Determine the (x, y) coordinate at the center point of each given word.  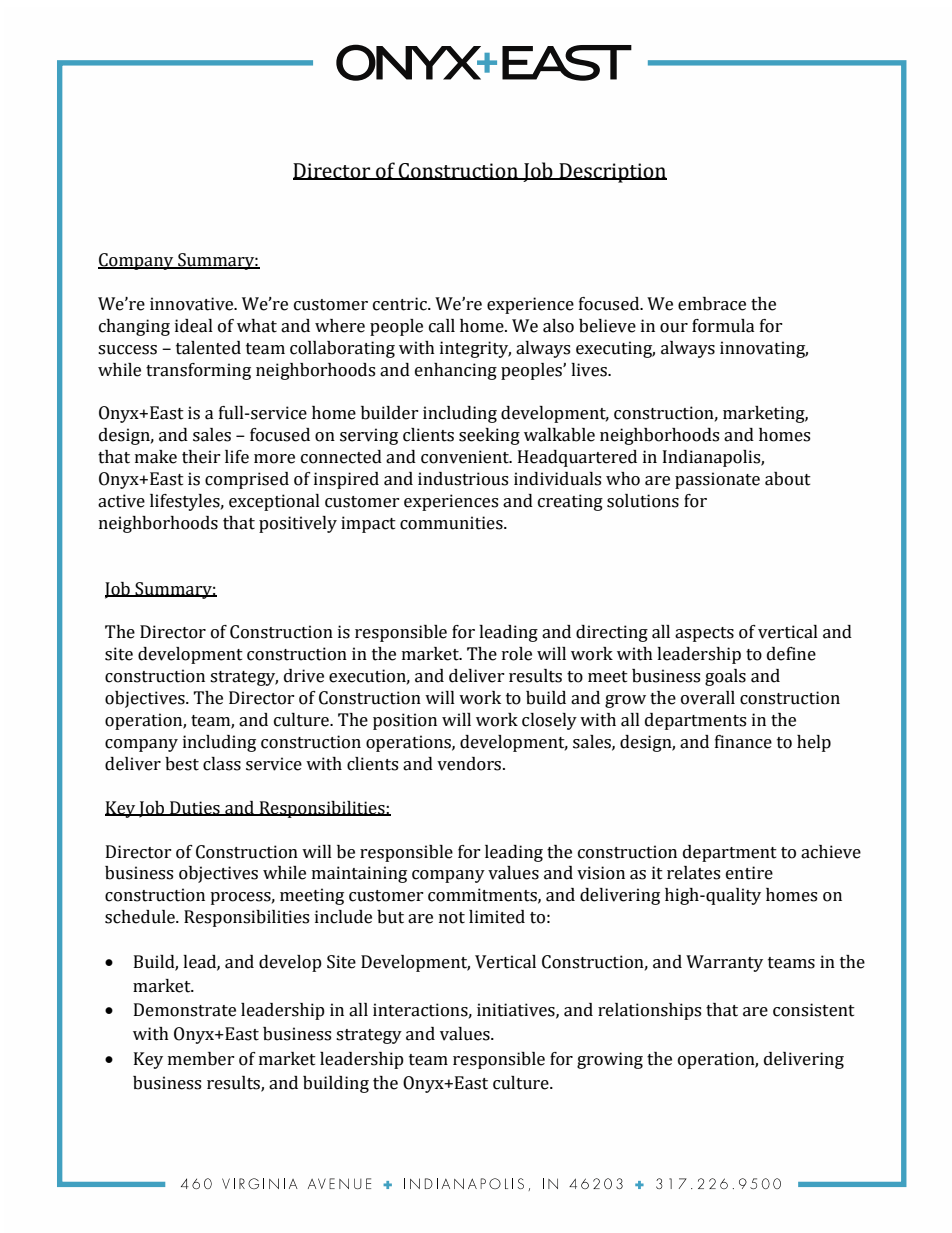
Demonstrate (185, 1010)
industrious (463, 479)
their (201, 457)
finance (743, 742)
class (222, 764)
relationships (649, 1011)
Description (612, 173)
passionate (717, 480)
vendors (470, 764)
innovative (193, 304)
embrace (712, 304)
